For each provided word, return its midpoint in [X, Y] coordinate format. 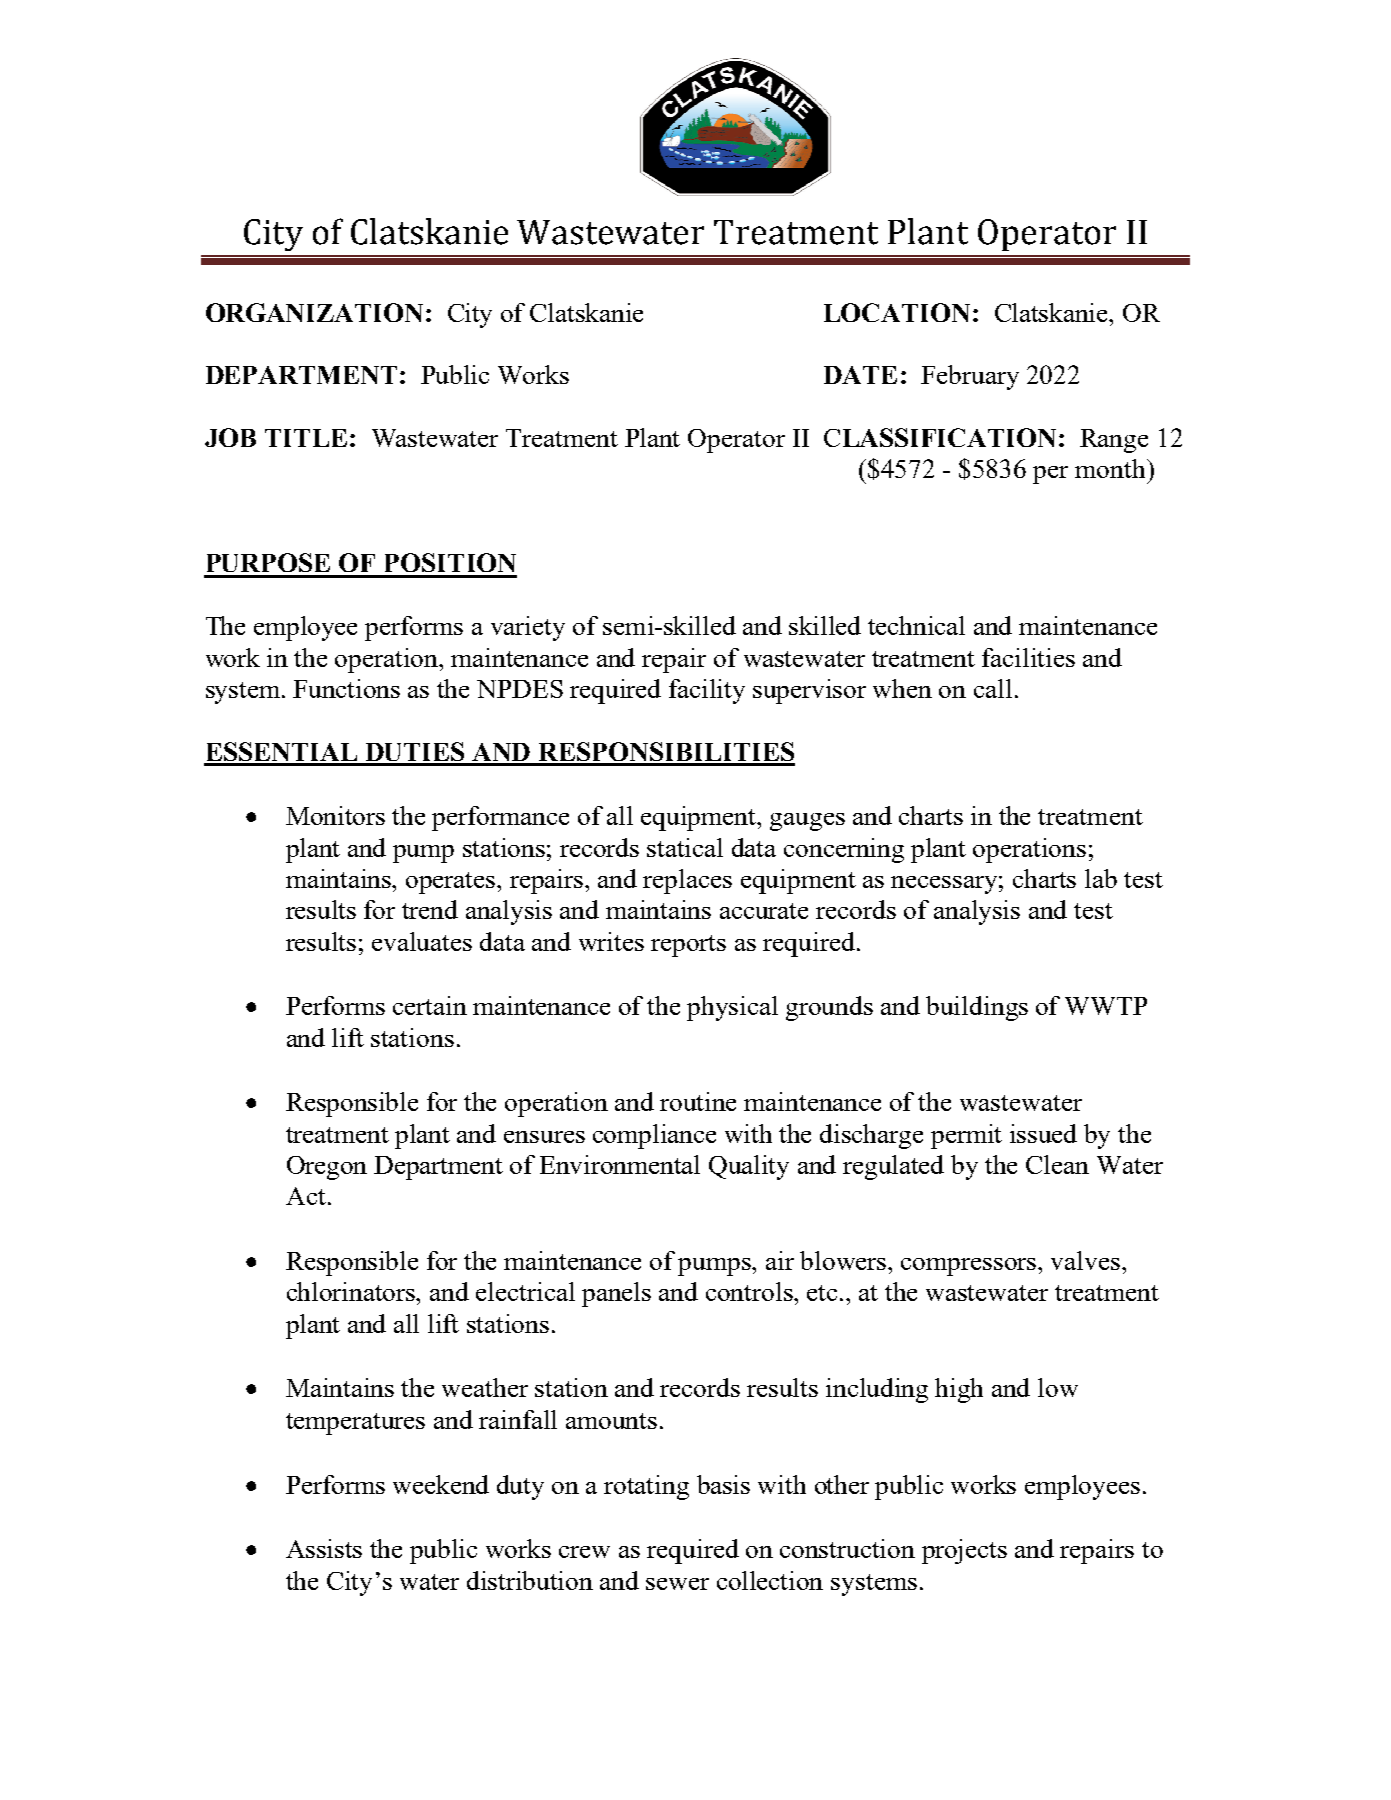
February [970, 377]
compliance [654, 1136]
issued [1043, 1133]
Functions [346, 688]
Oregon [327, 1168]
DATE [860, 375]
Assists [324, 1548]
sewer [677, 1584]
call [993, 688]
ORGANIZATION [314, 312]
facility [707, 691]
